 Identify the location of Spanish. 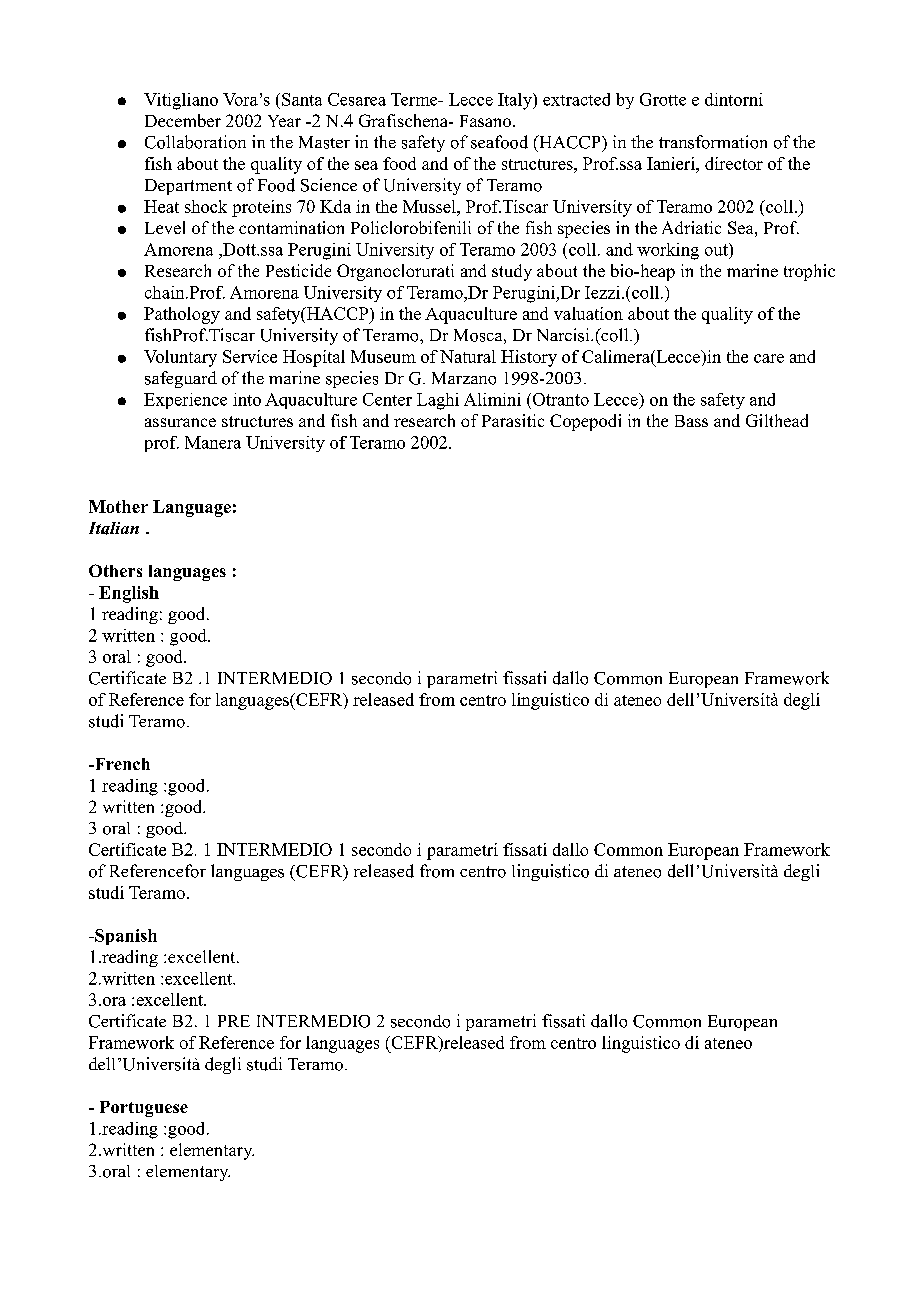
(125, 937).
